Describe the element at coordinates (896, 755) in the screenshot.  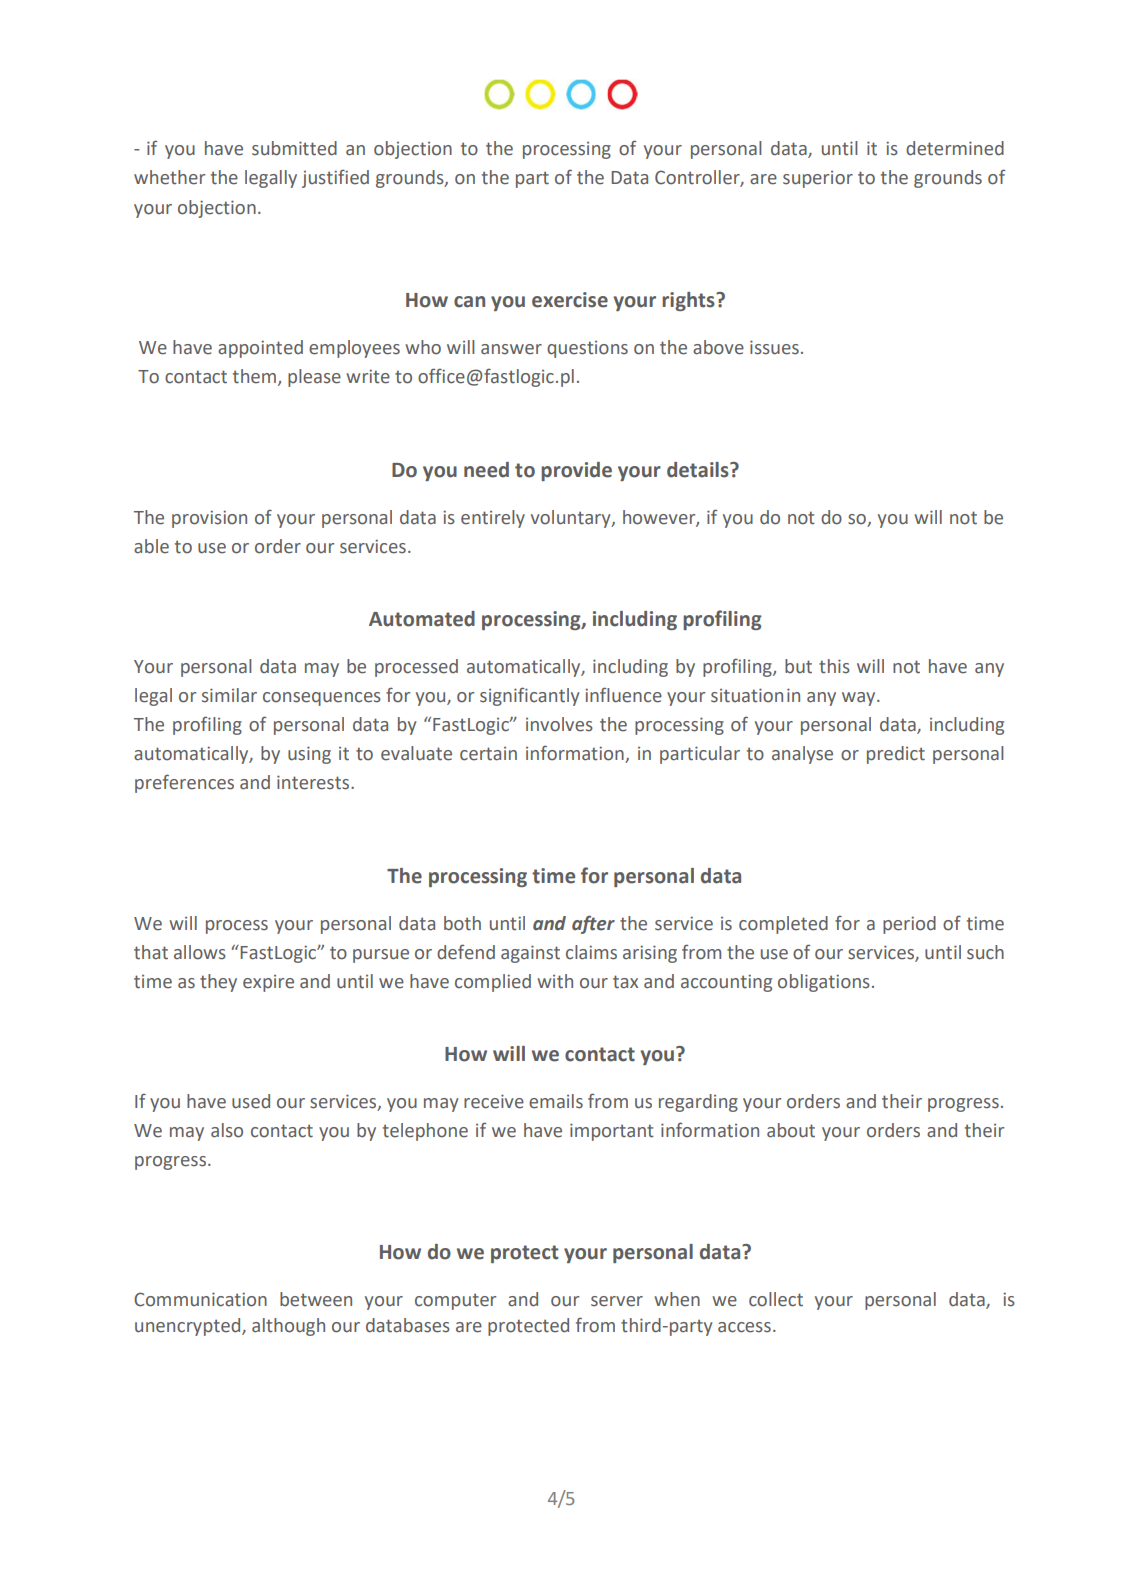
I see `predict` at that location.
